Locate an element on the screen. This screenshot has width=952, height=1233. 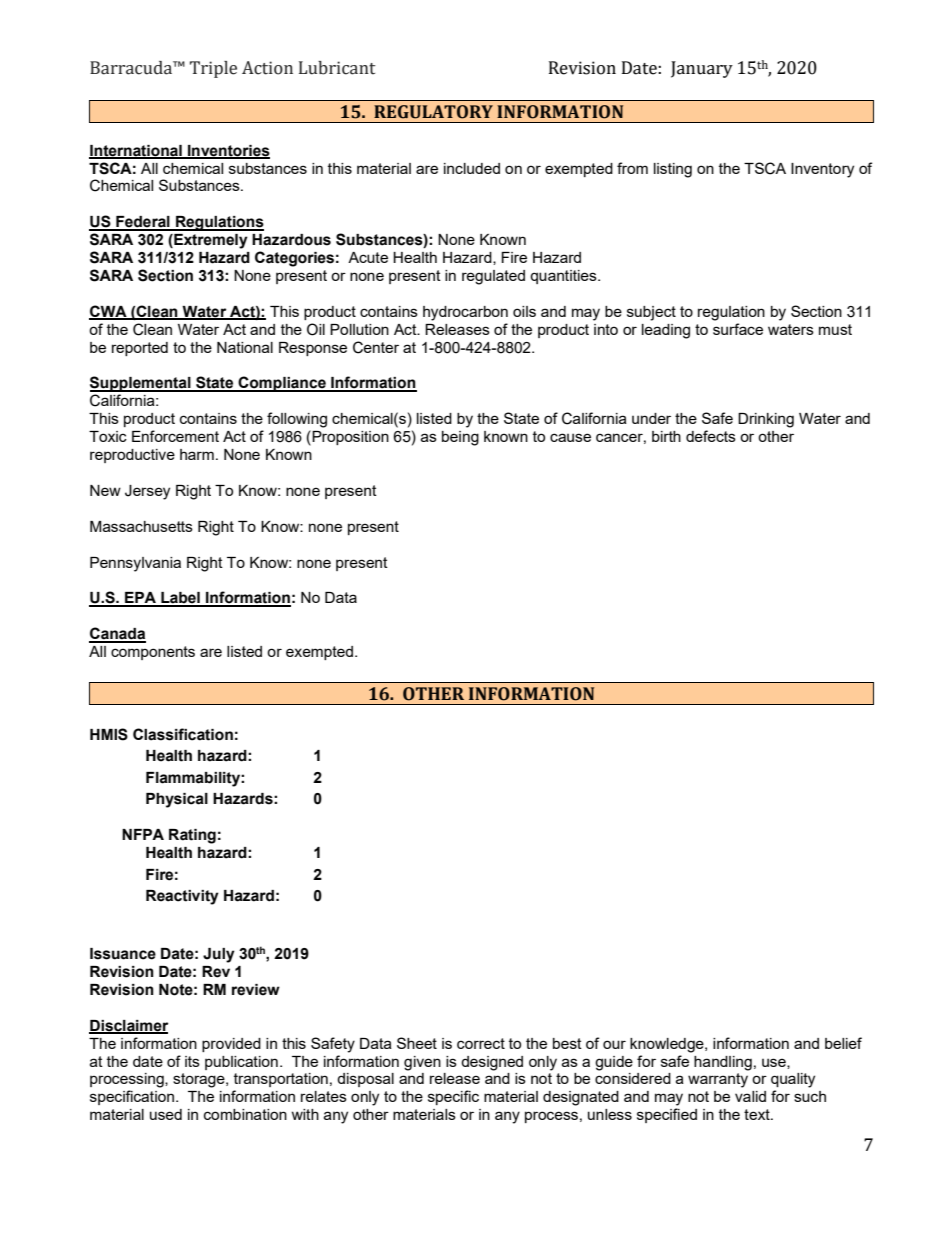
defects is located at coordinates (711, 436).
